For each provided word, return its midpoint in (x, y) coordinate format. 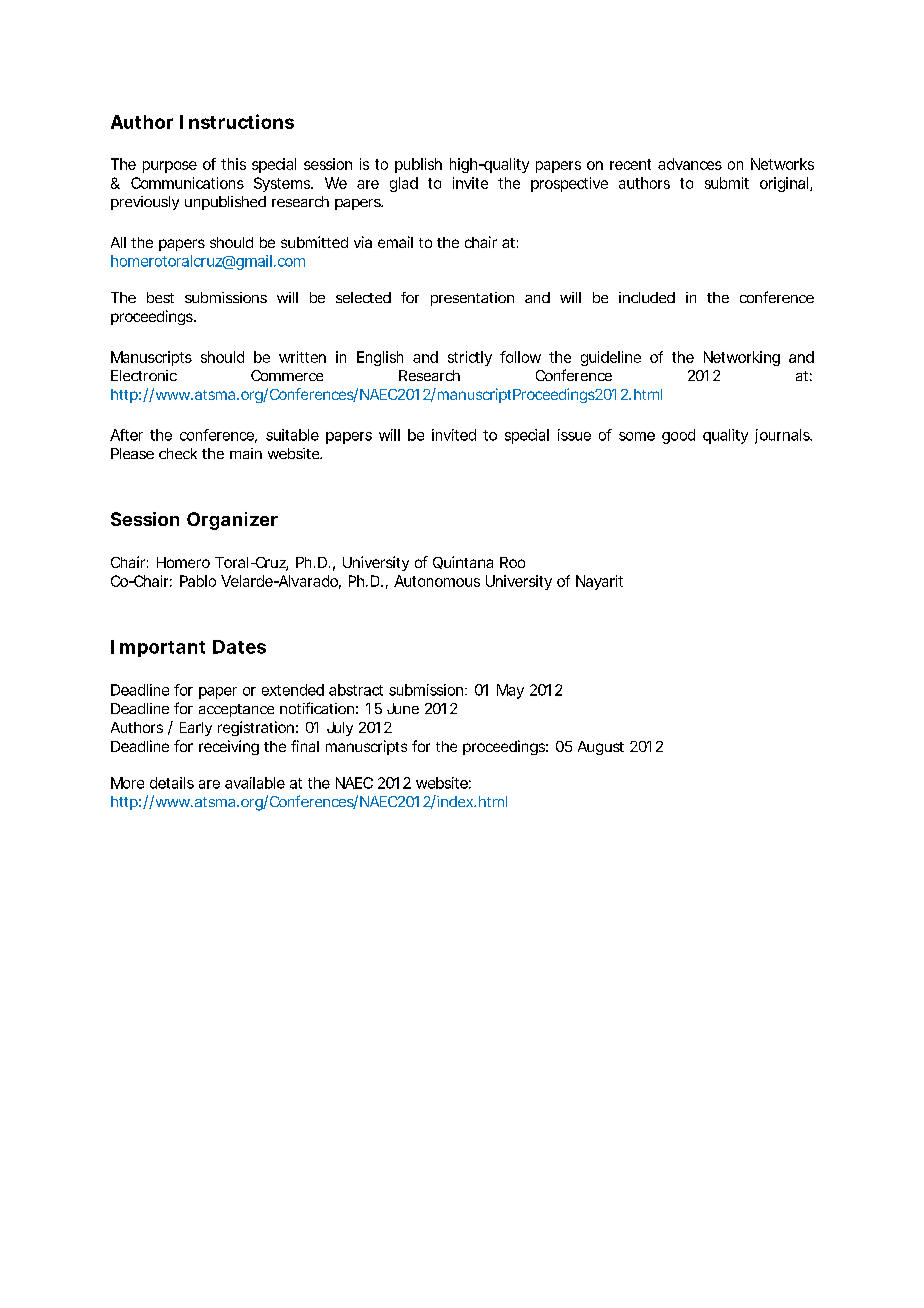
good (678, 436)
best (160, 297)
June (403, 708)
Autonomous (437, 581)
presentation (472, 299)
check (178, 453)
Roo (512, 562)
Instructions (237, 121)
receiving (229, 747)
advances (690, 164)
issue (574, 435)
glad (404, 184)
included (647, 297)
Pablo (198, 581)
